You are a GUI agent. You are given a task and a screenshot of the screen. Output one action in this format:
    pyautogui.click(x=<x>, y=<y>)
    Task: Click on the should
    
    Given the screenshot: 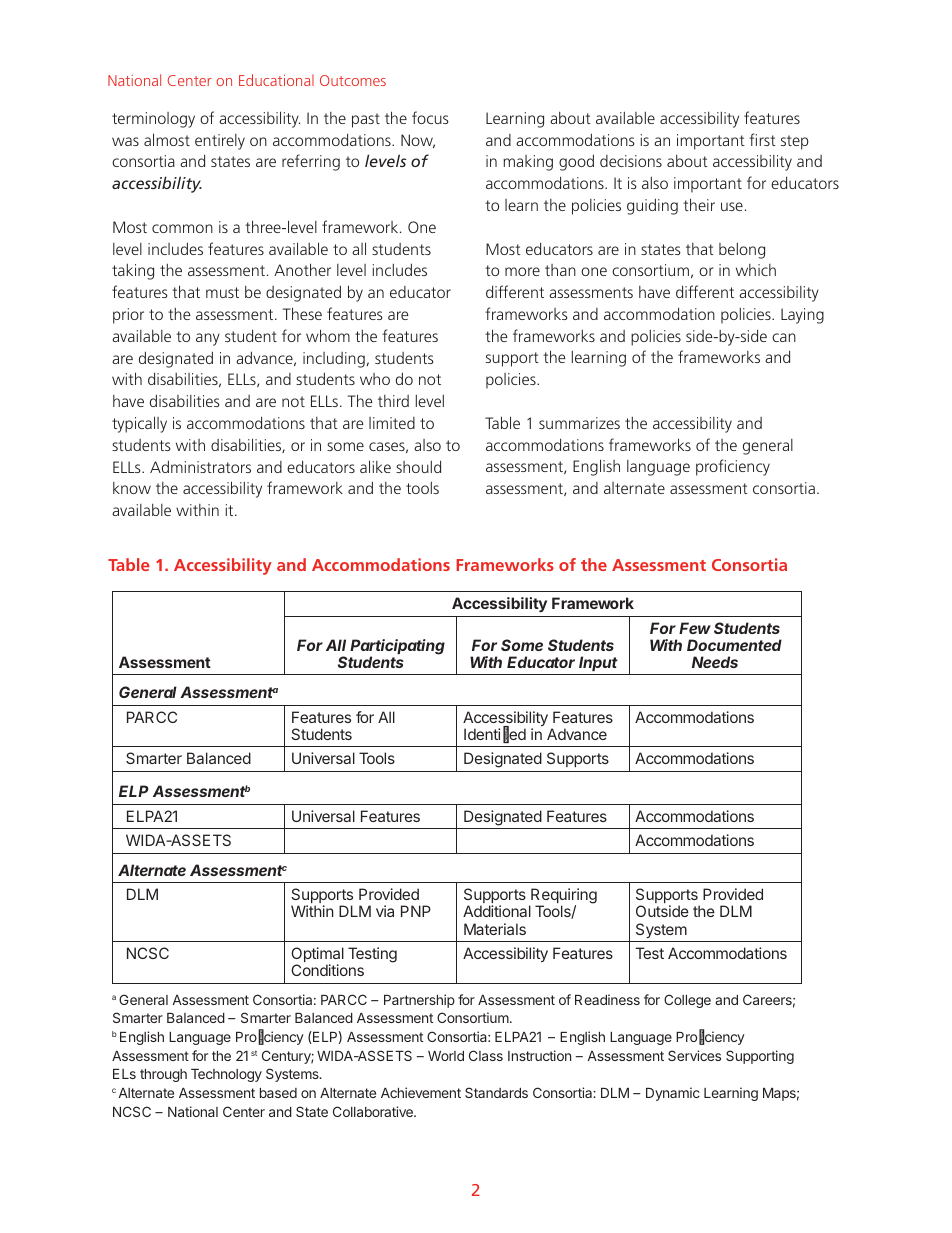 What is the action you would take?
    pyautogui.click(x=418, y=466)
